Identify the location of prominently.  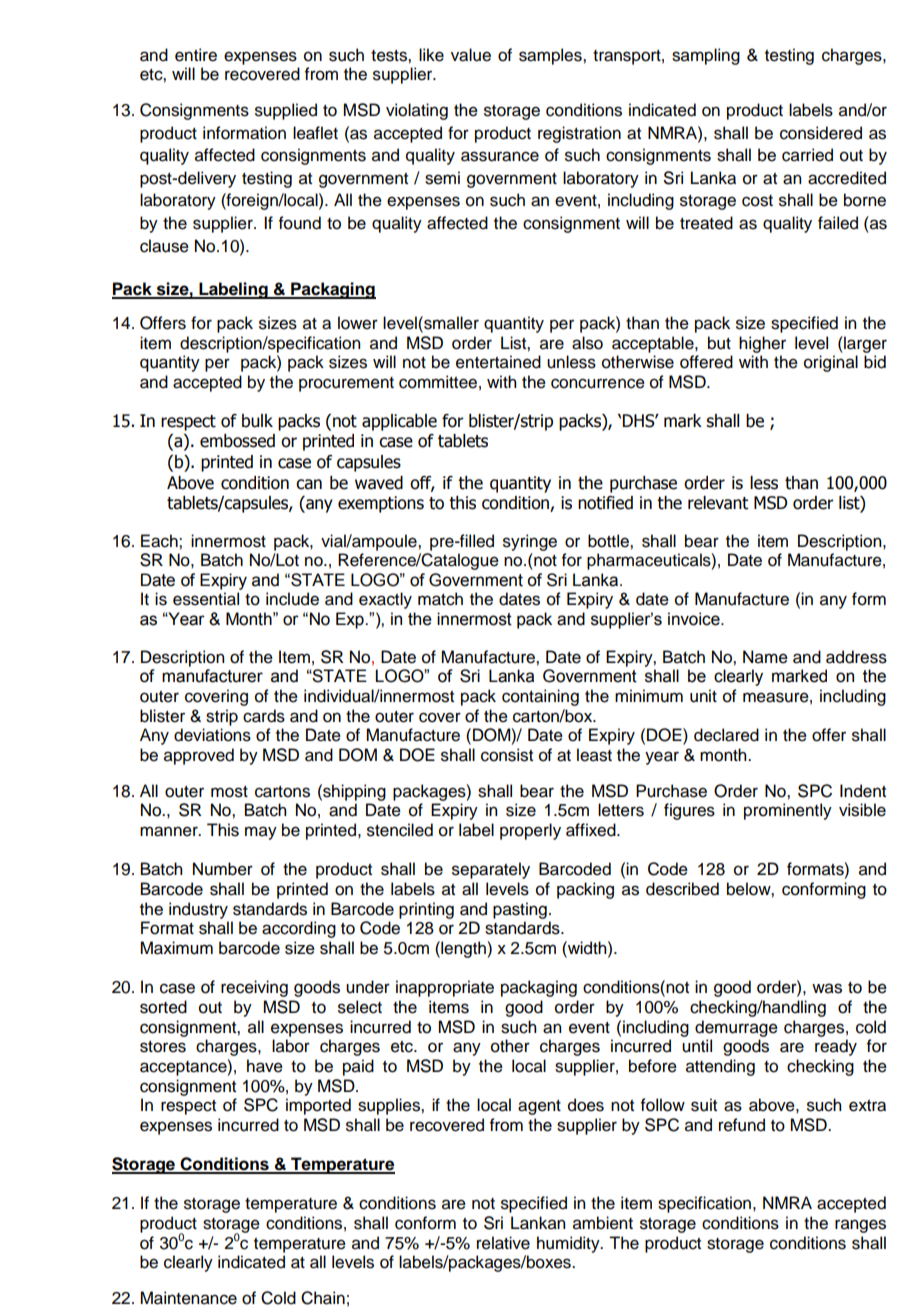
(788, 811).
